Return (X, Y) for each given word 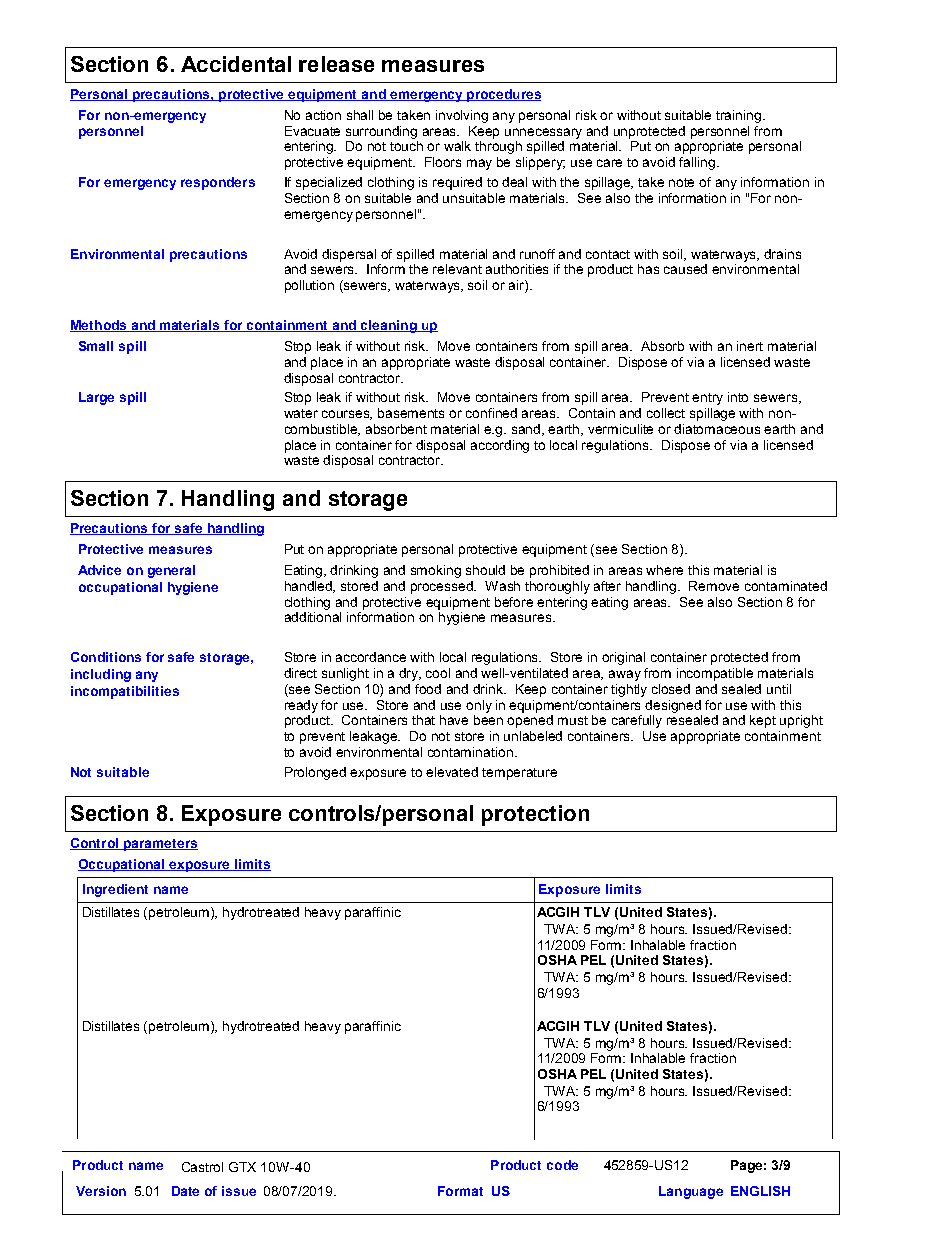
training (738, 116)
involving (462, 116)
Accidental (236, 64)
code (562, 1165)
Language (691, 1192)
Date (185, 1191)
